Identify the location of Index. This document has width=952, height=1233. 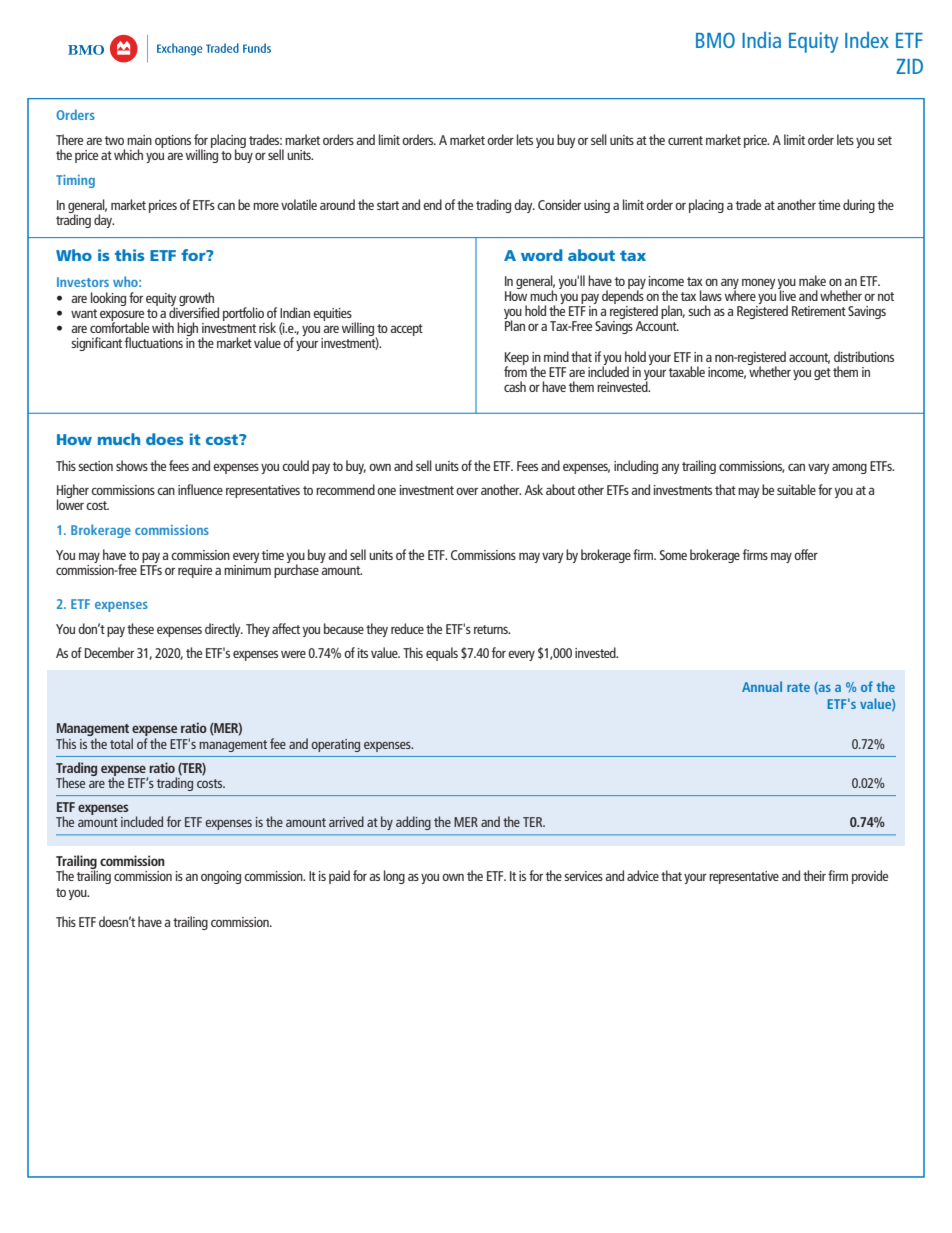
(867, 39).
